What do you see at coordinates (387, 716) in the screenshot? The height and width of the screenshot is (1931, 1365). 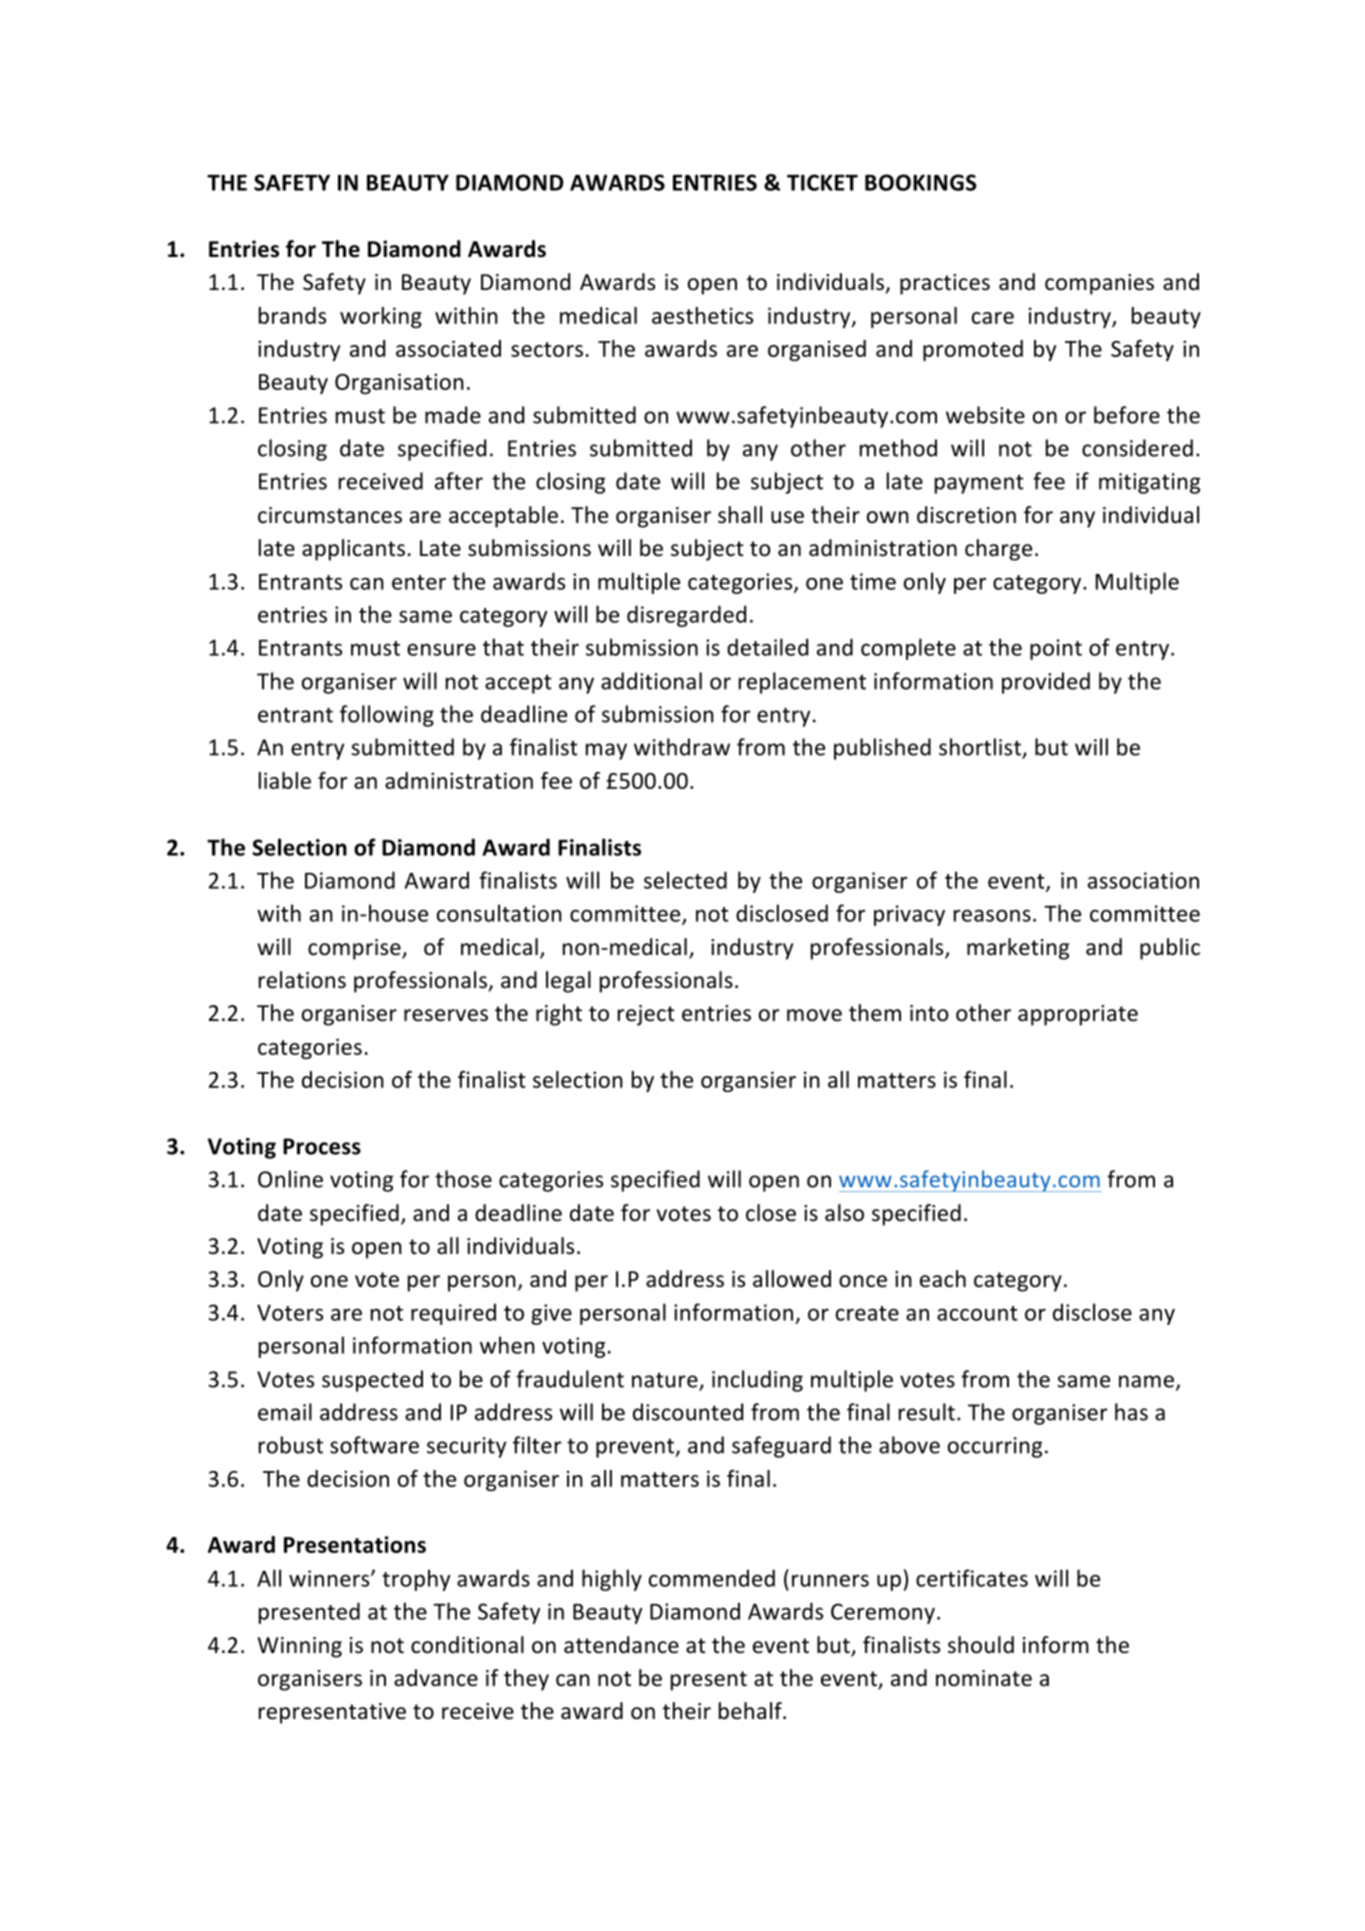 I see `following` at bounding box center [387, 716].
